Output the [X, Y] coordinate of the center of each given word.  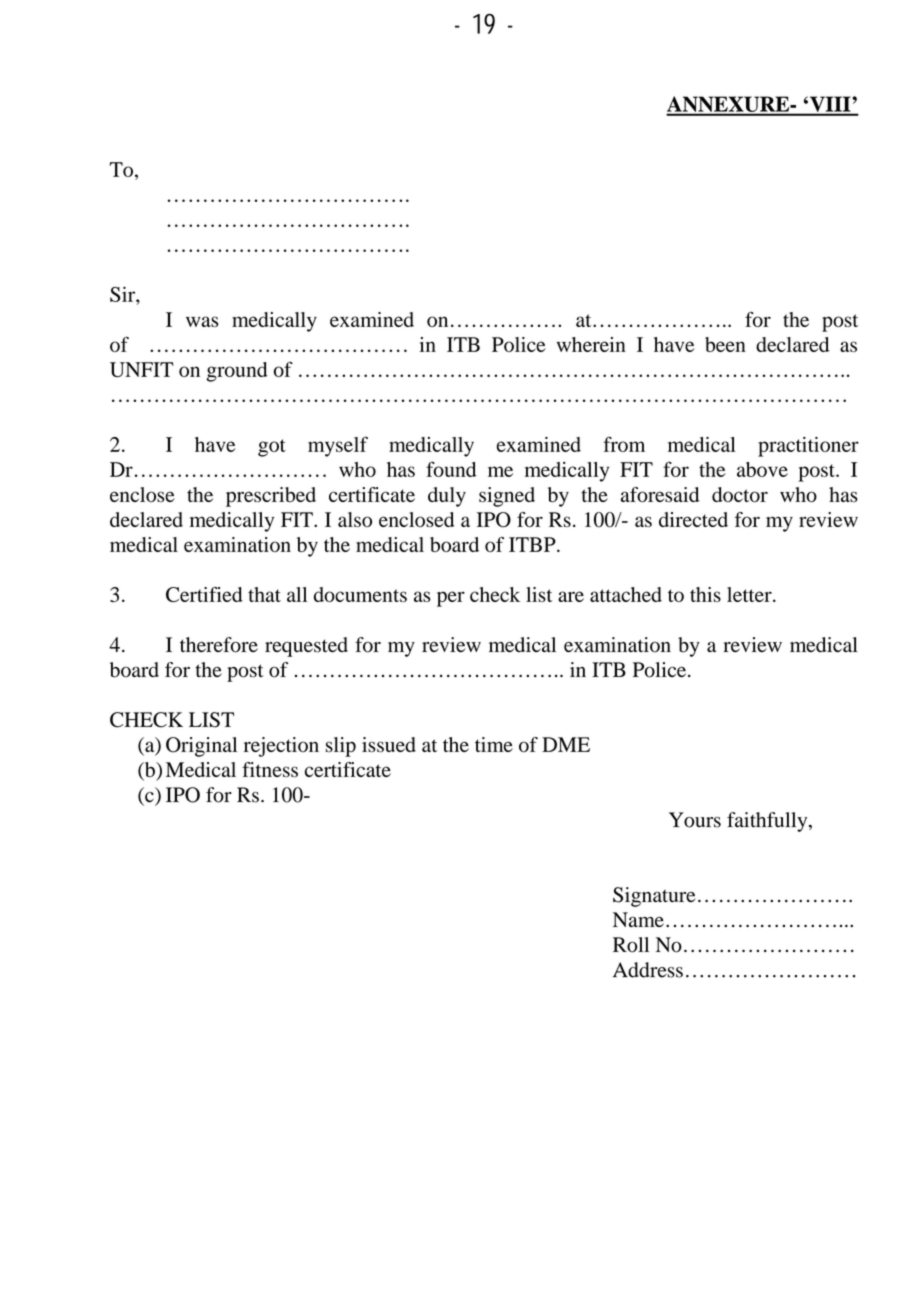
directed [693, 519]
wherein [591, 344]
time [494, 744]
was [202, 321]
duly [447, 497]
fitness [270, 769]
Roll [631, 945]
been [725, 344]
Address [648, 970]
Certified [204, 594]
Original [201, 747]
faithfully [768, 822]
